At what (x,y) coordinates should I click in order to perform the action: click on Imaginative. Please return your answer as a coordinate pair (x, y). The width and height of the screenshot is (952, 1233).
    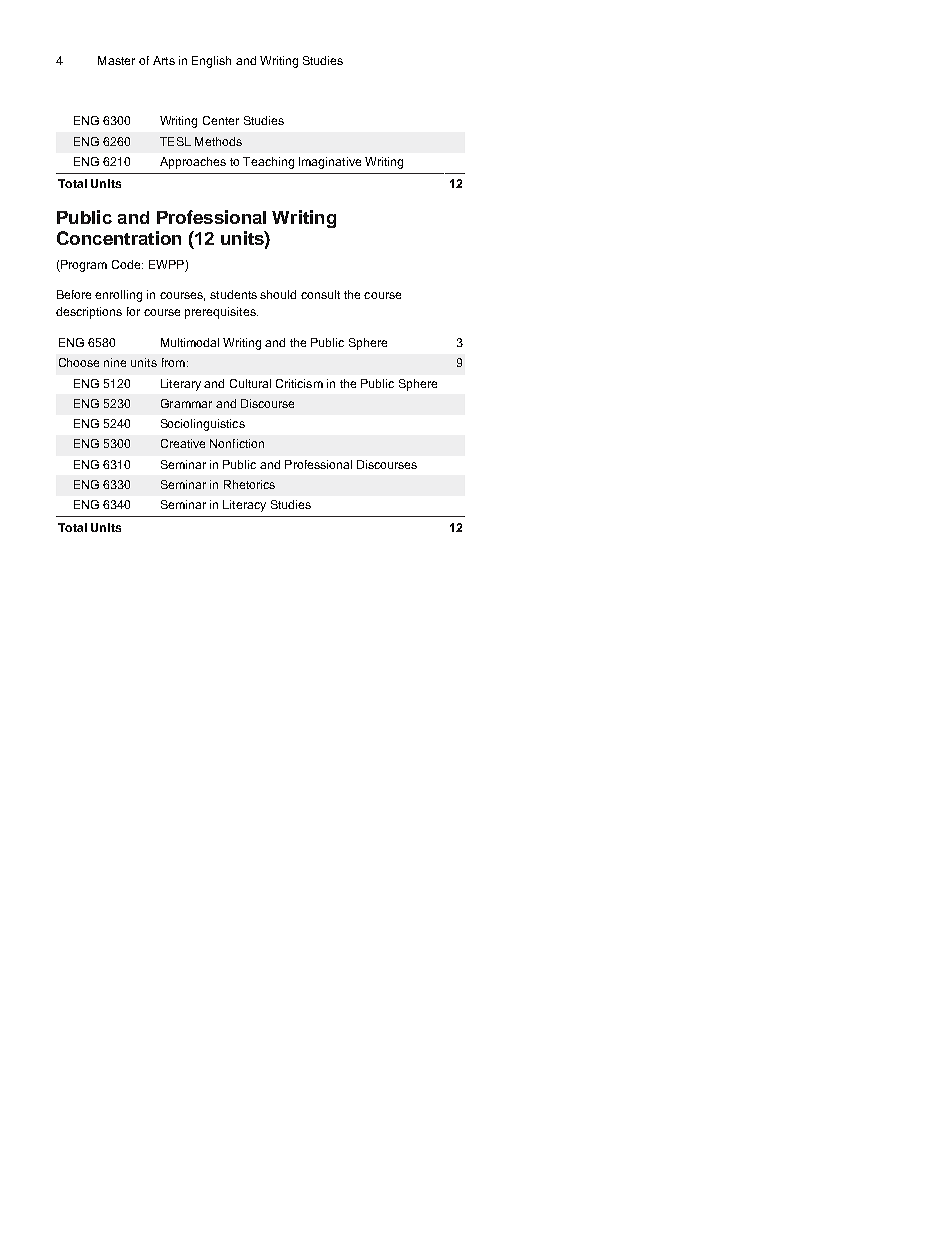
    Looking at the image, I should click on (330, 163).
